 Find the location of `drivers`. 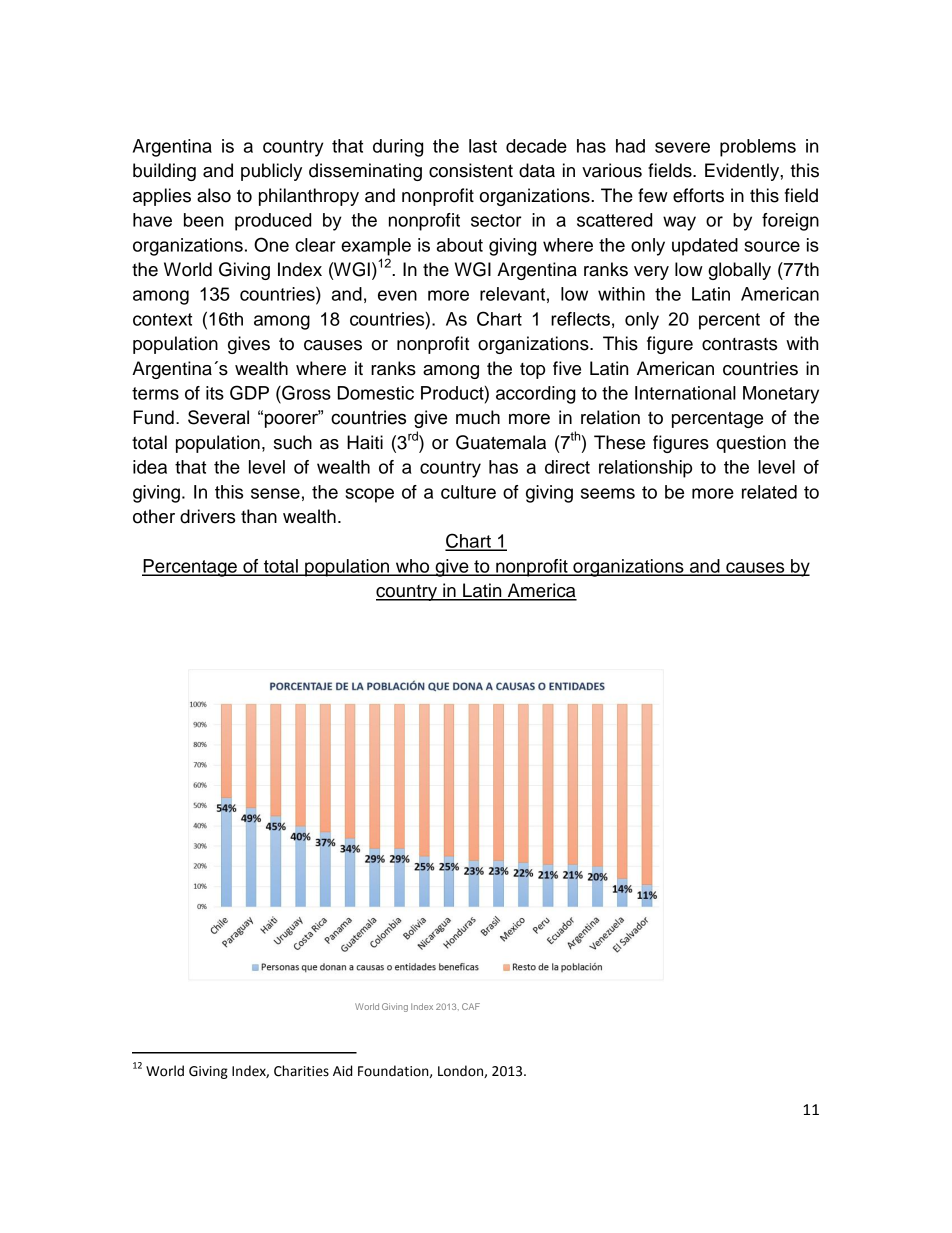

drivers is located at coordinates (207, 516).
